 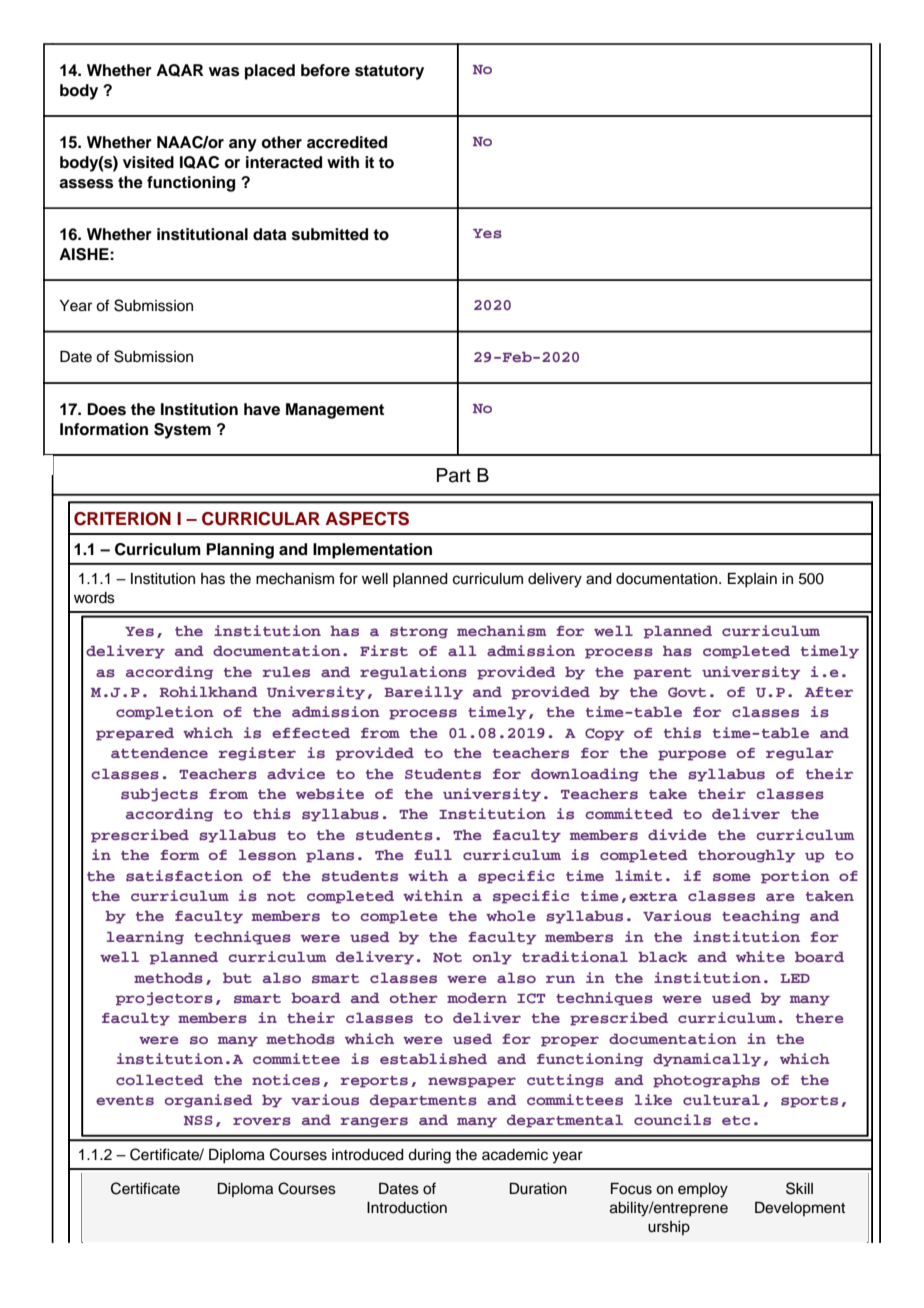 What do you see at coordinates (761, 917) in the image?
I see `teaching` at bounding box center [761, 917].
